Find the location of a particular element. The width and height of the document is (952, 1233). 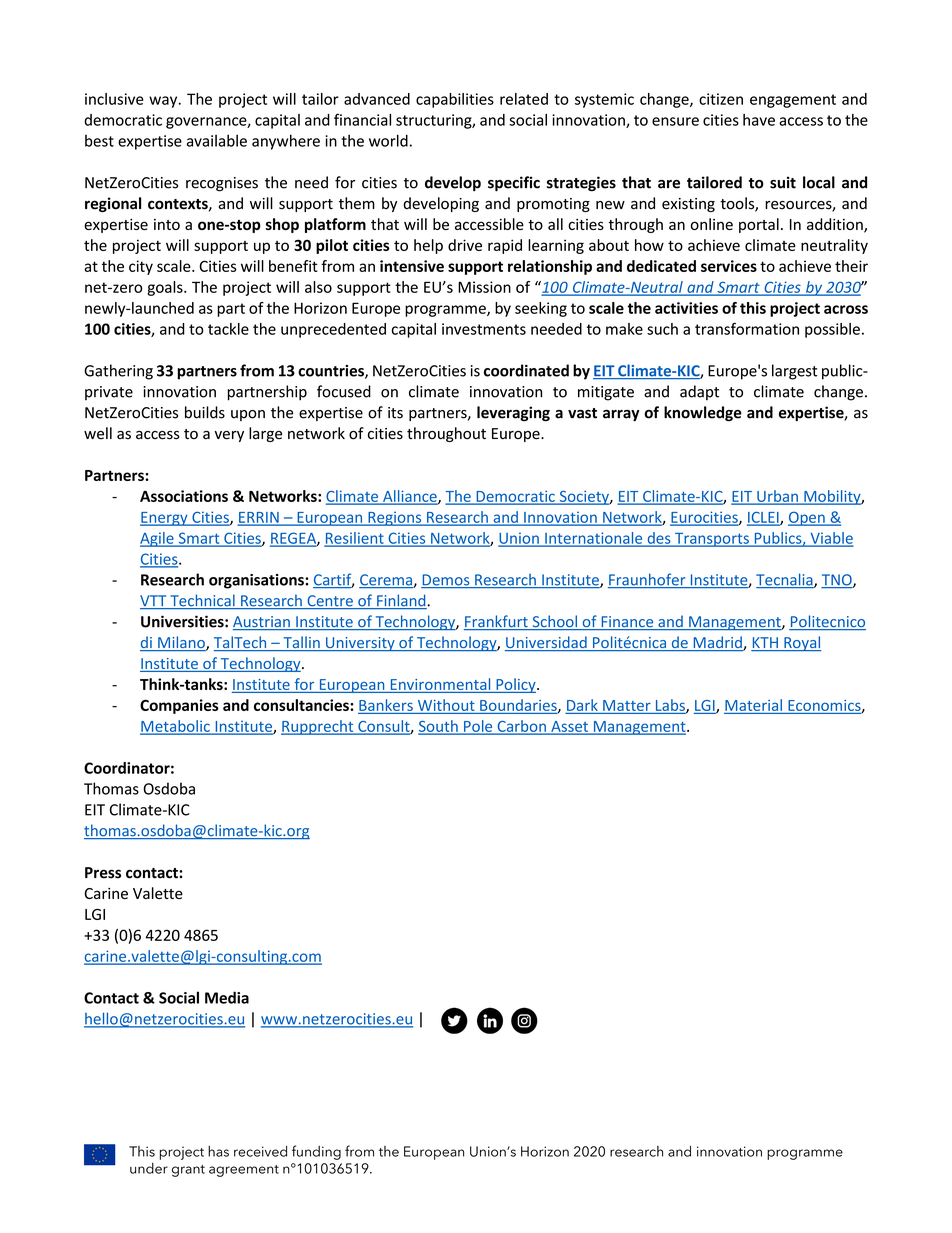

received is located at coordinates (260, 1151).
